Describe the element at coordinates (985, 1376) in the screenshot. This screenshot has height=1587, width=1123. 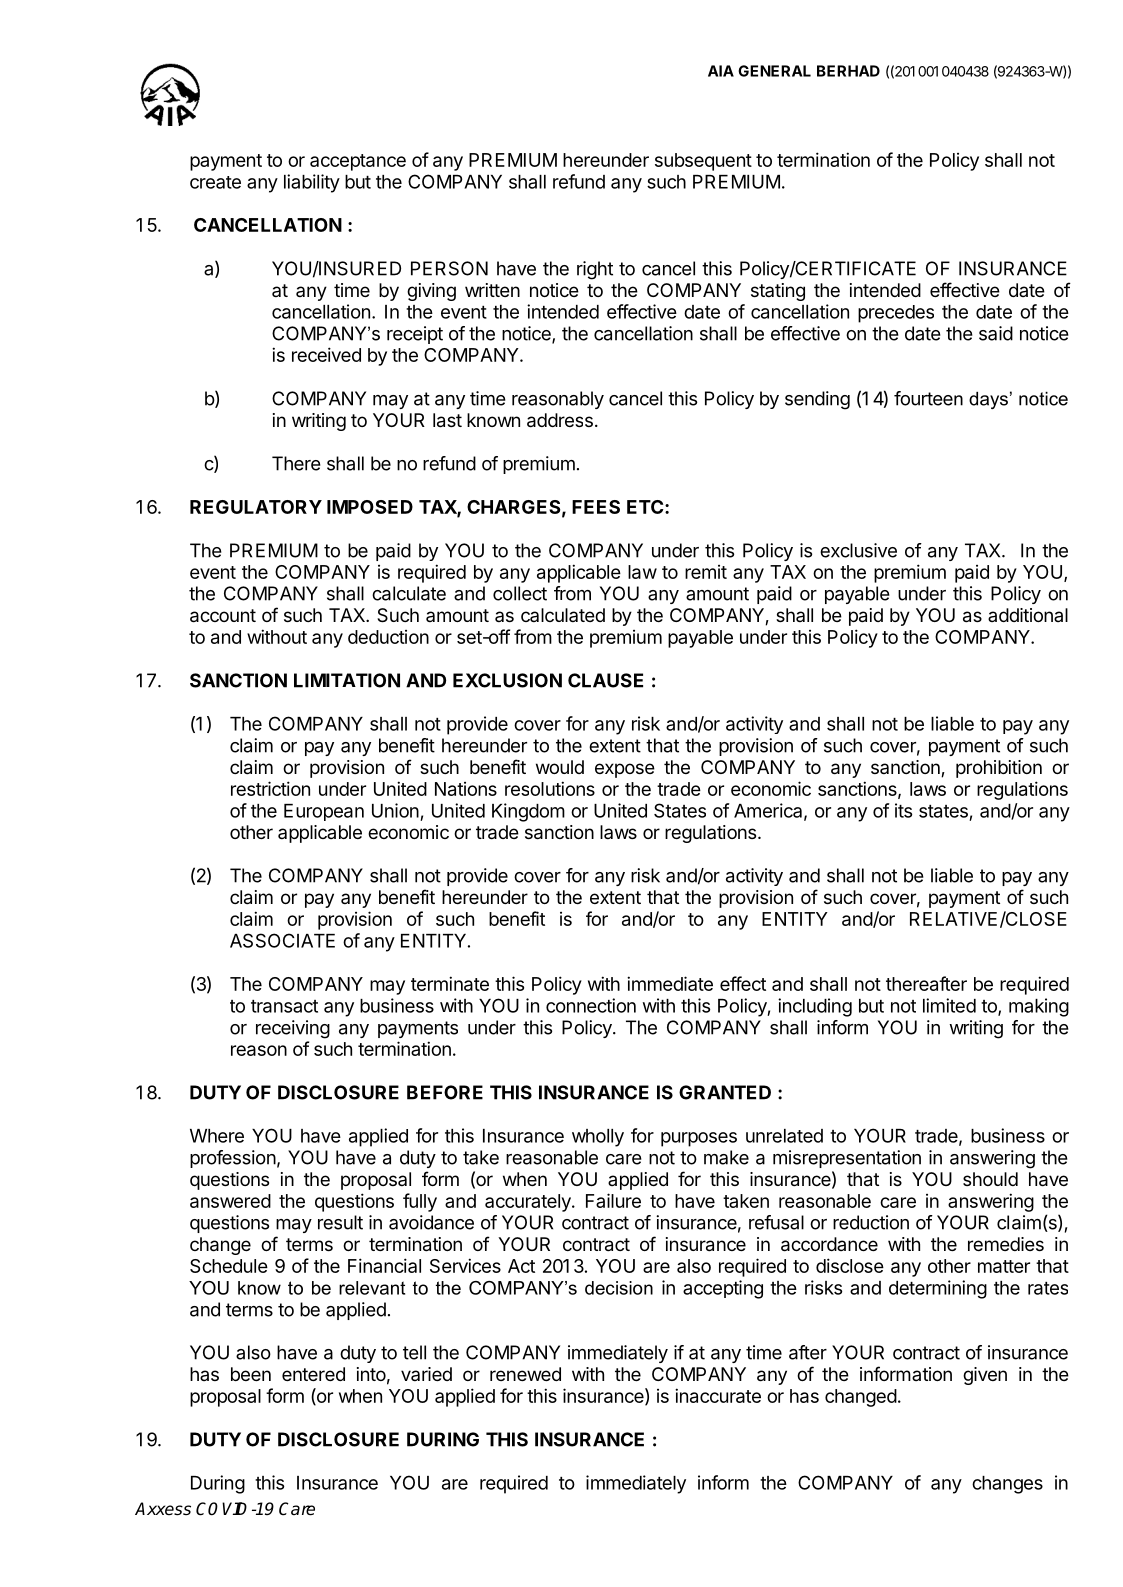
I see `given` at that location.
